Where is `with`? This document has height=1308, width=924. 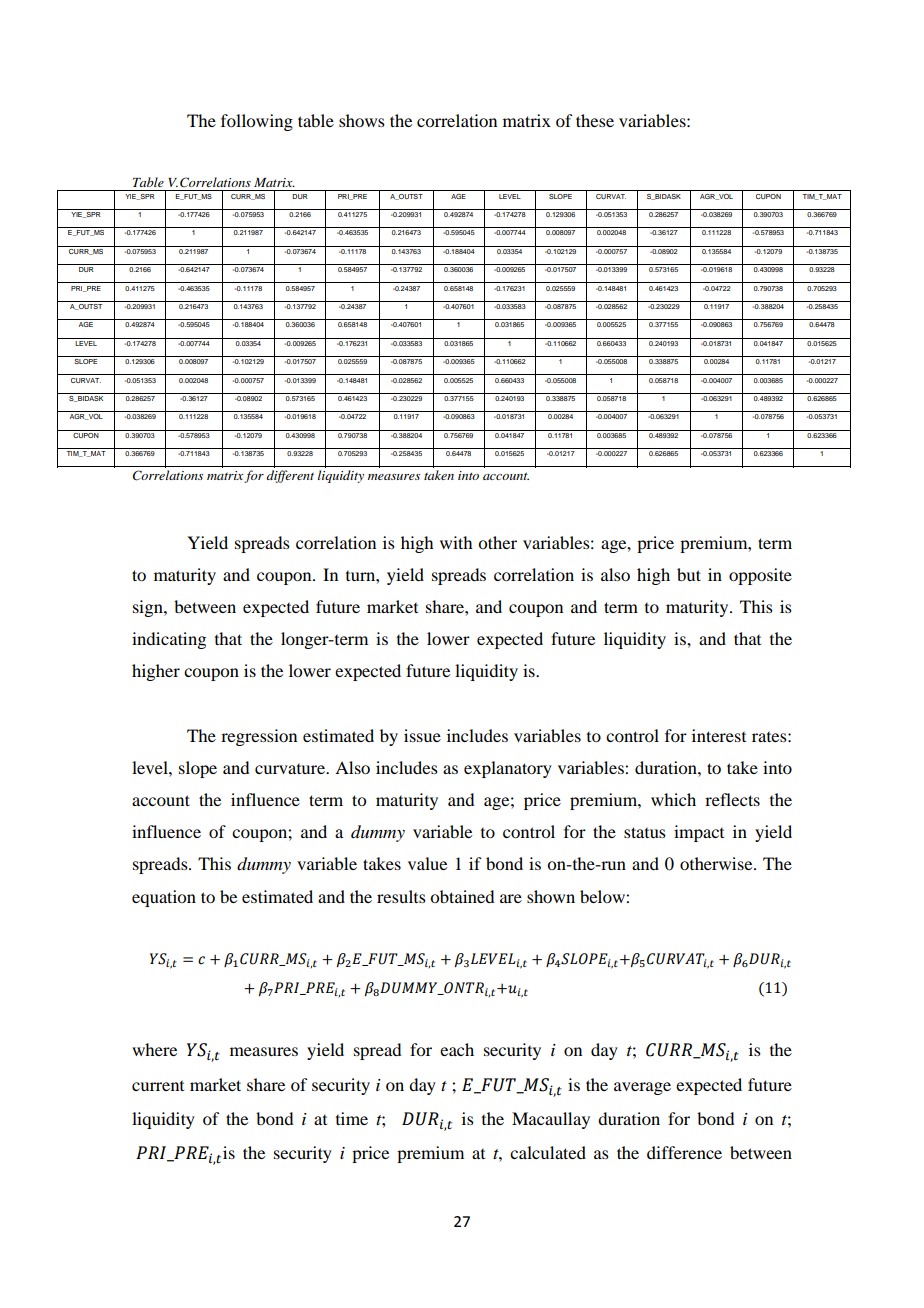
with is located at coordinates (456, 542).
